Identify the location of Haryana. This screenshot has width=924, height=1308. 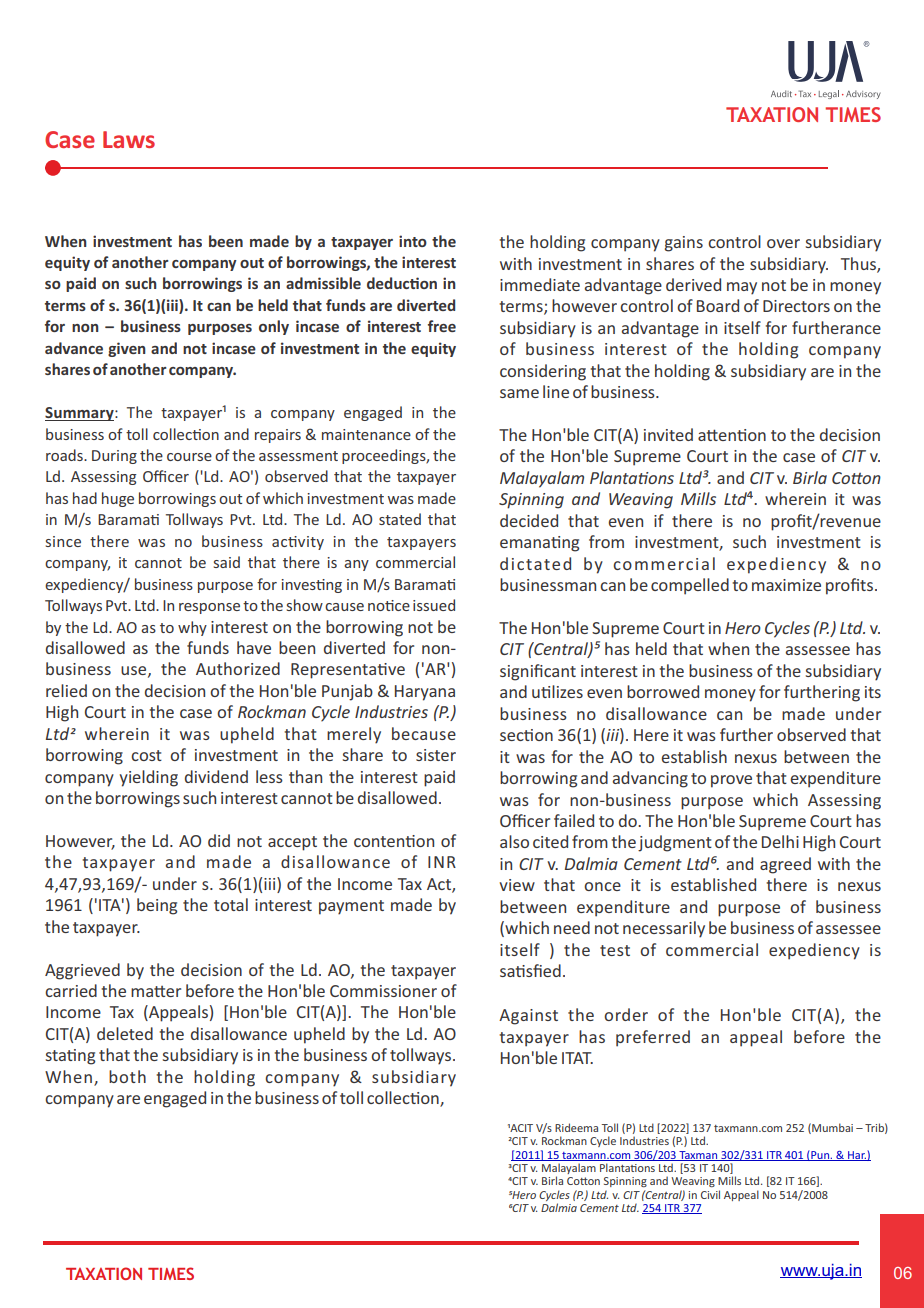
(425, 693).
